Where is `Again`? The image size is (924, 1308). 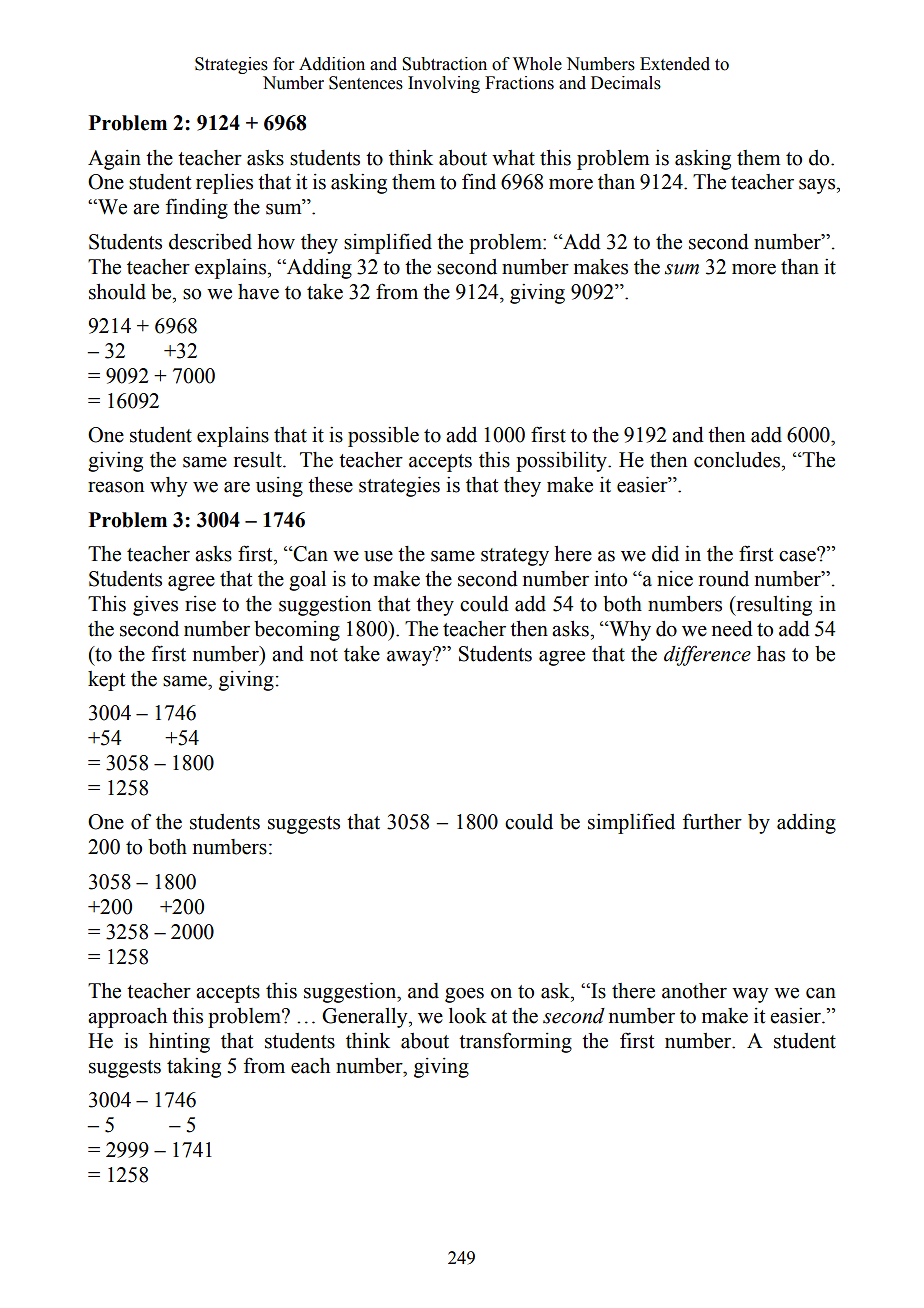 Again is located at coordinates (114, 160).
